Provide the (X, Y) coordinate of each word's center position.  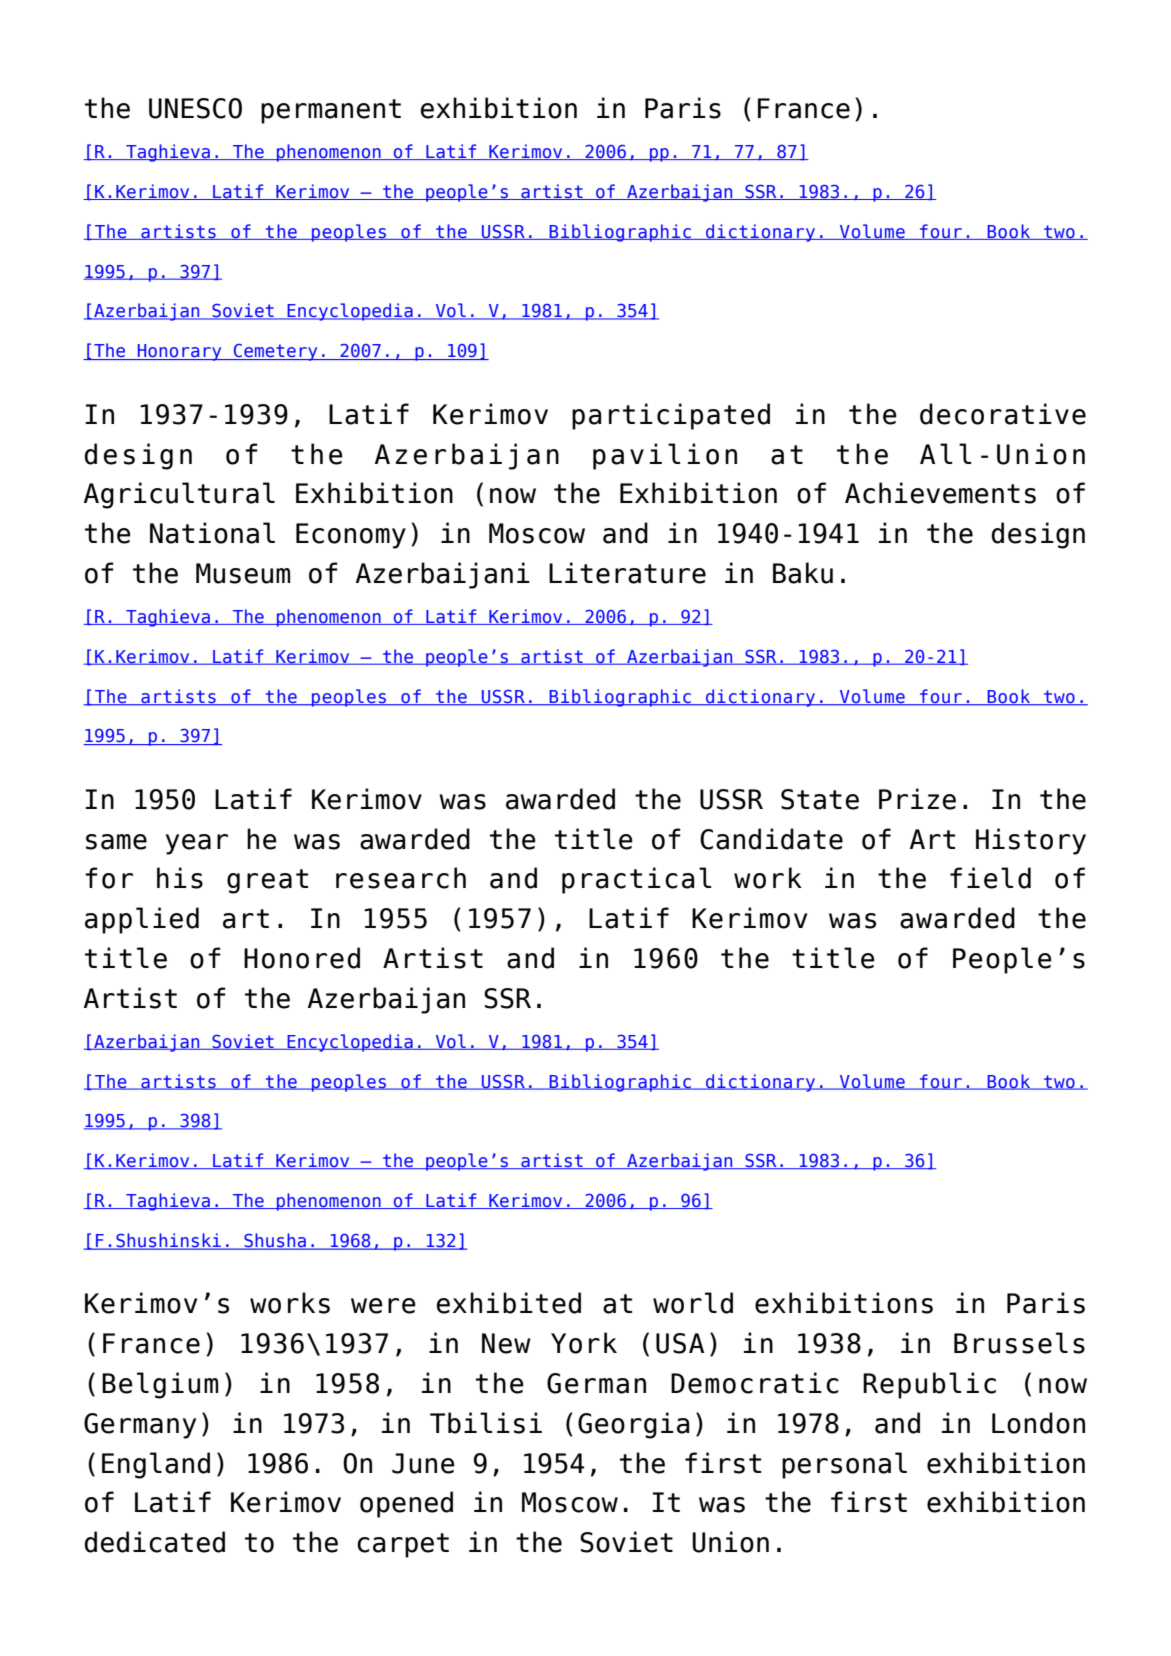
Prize (917, 799)
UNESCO (195, 108)
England (156, 1465)
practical (637, 880)
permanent (331, 111)
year (197, 844)
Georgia (634, 1425)
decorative (1003, 414)
